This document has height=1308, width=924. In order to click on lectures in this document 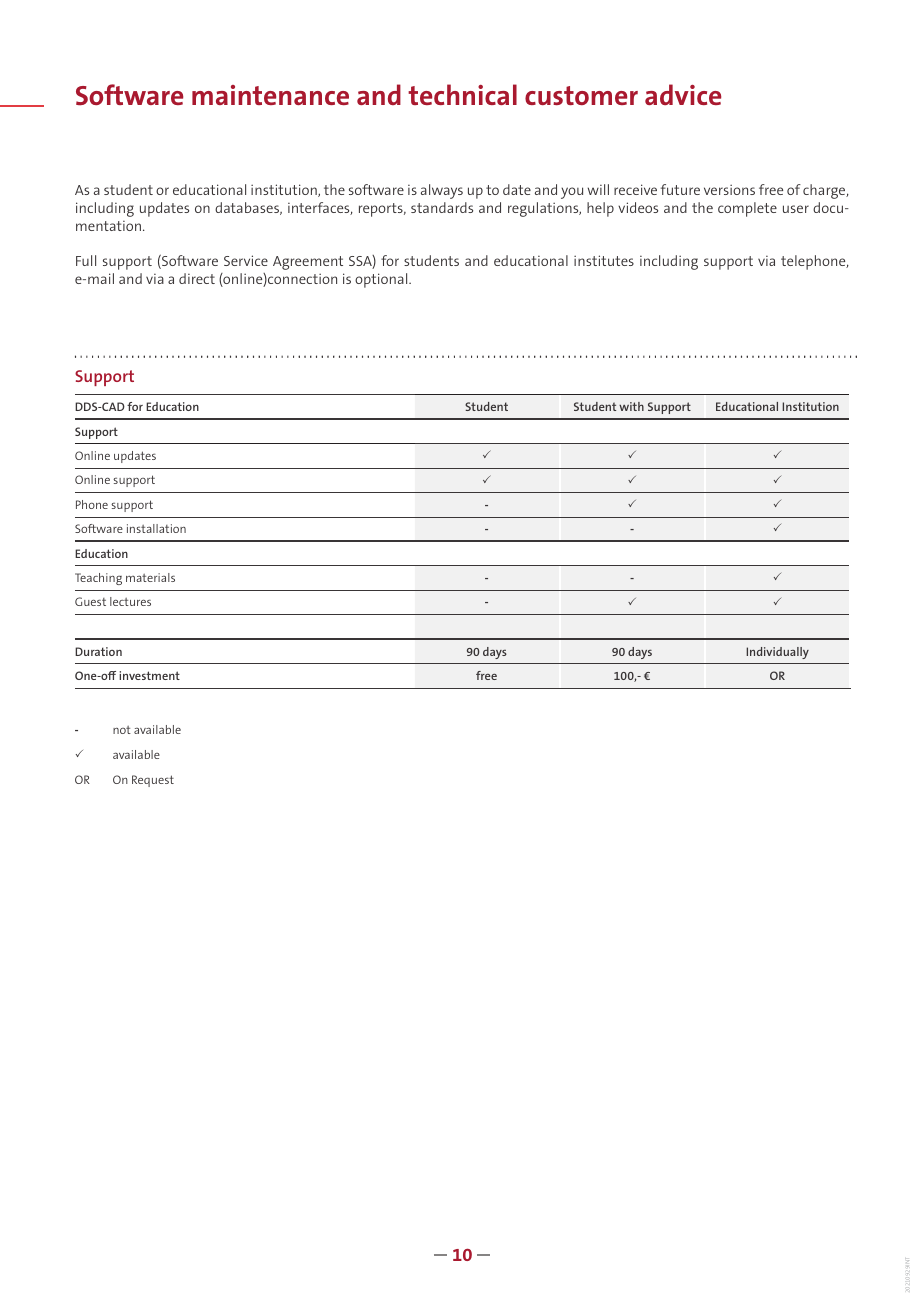, I will do `click(130, 601)`.
